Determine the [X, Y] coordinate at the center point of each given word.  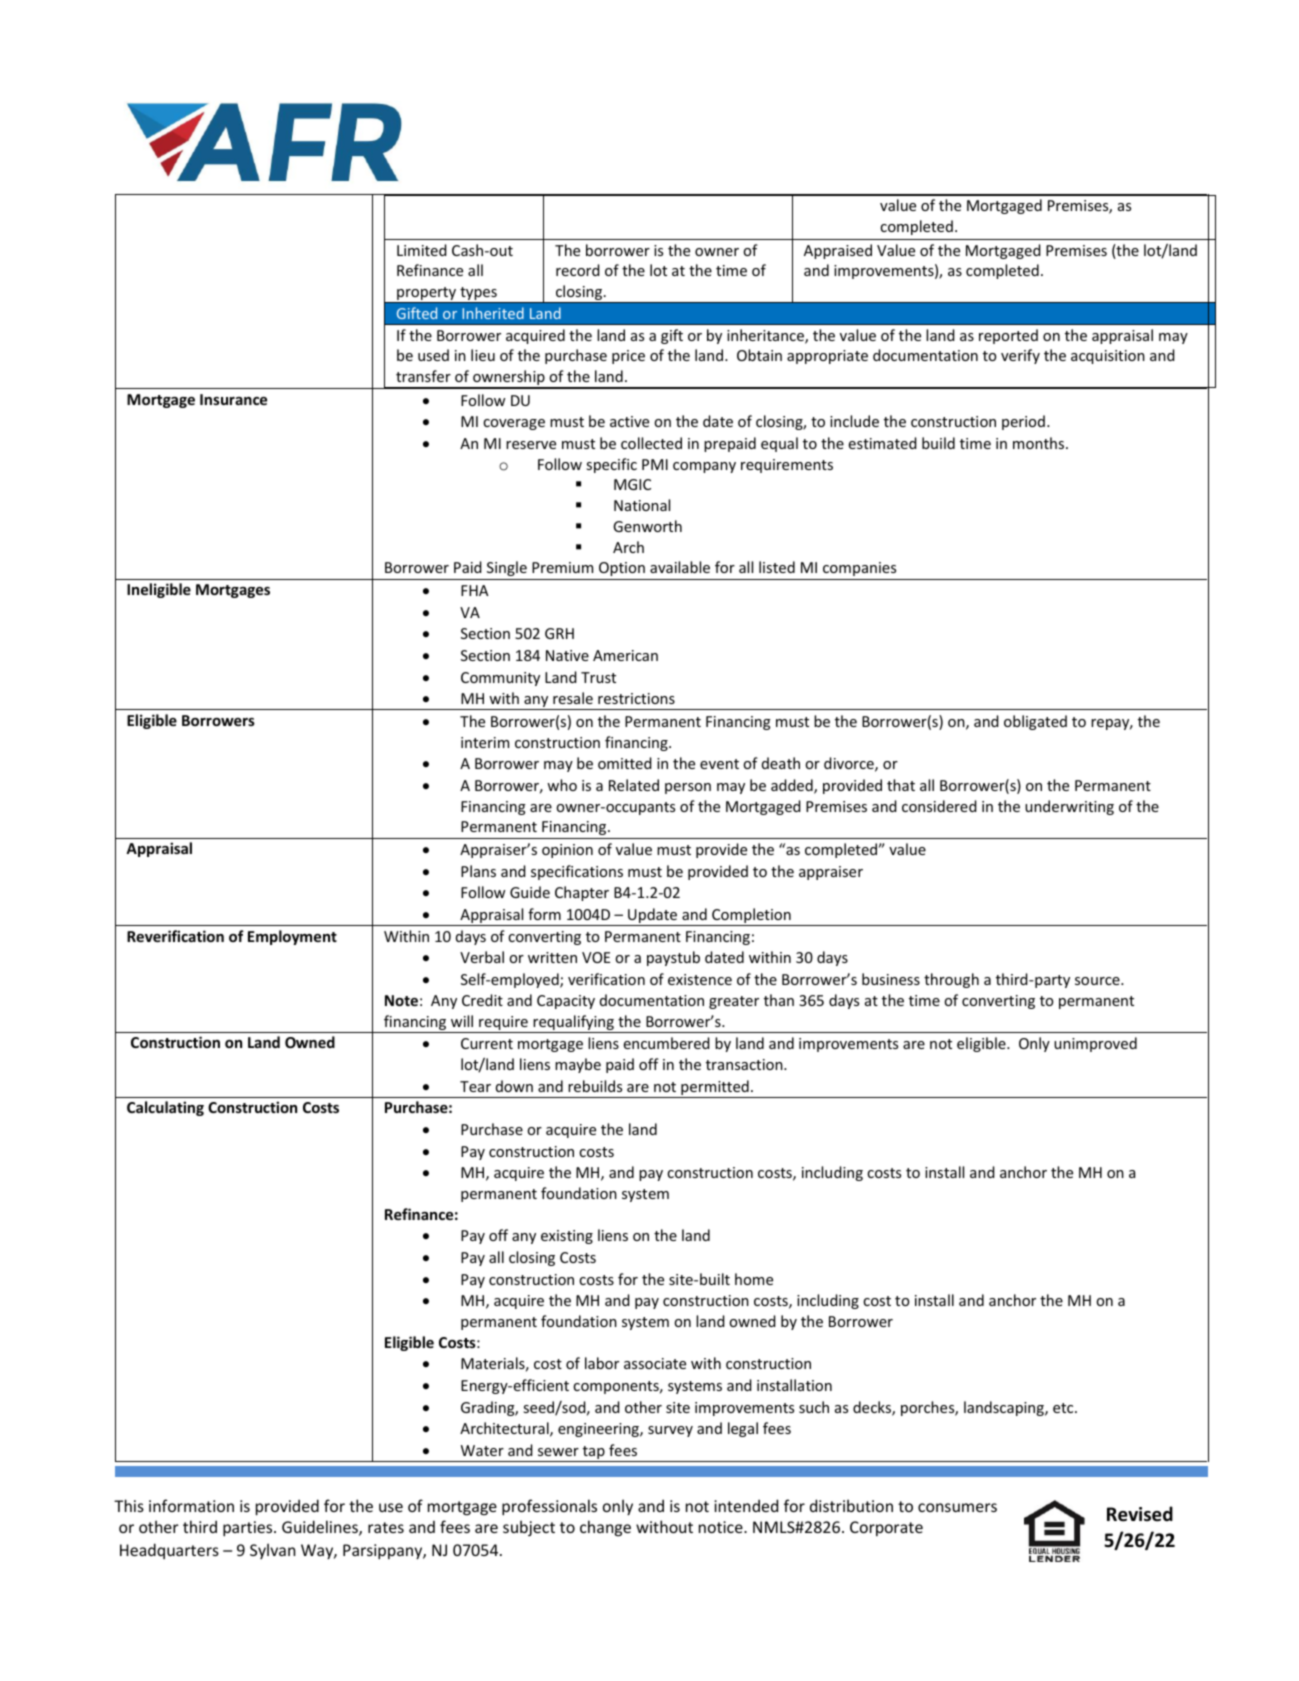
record [578, 270]
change [605, 1528]
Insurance [233, 399]
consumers [957, 1507]
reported [1008, 336]
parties [249, 1529]
